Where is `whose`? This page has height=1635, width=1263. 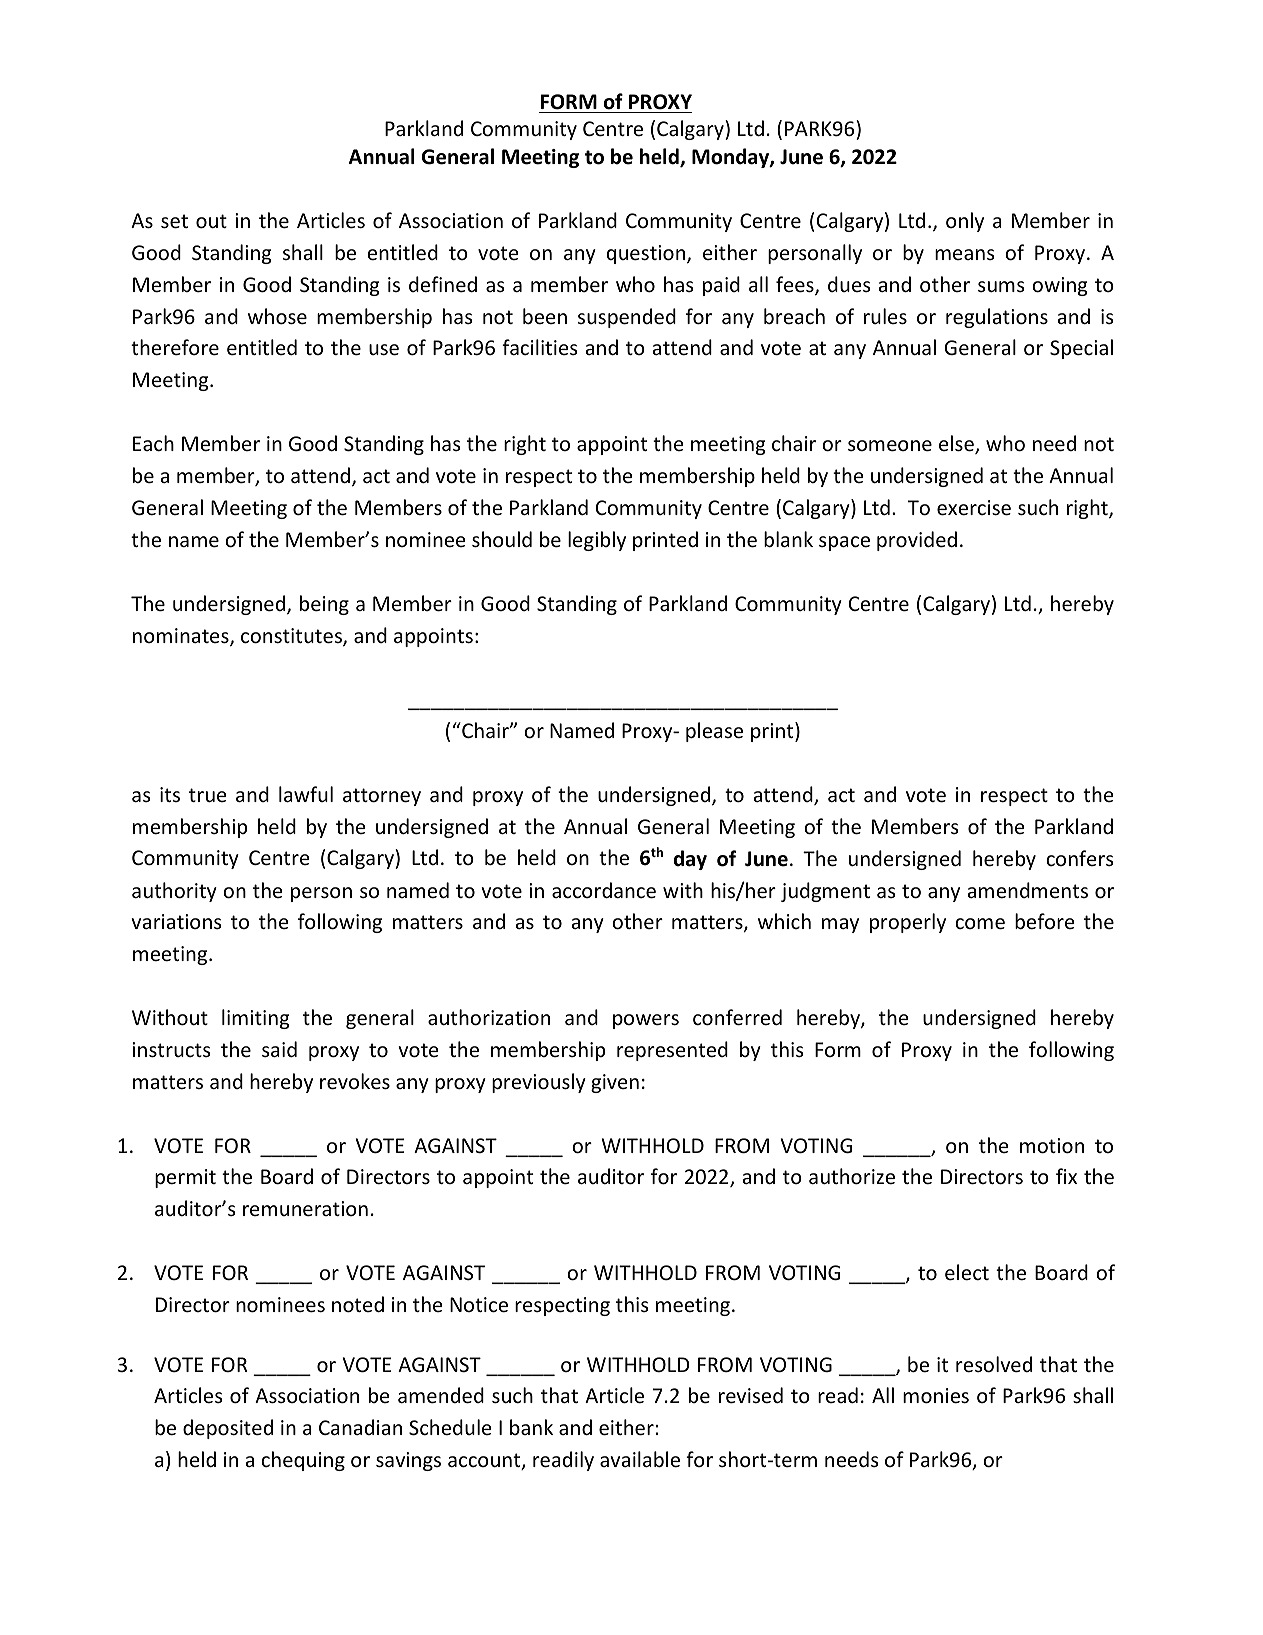 whose is located at coordinates (277, 316).
